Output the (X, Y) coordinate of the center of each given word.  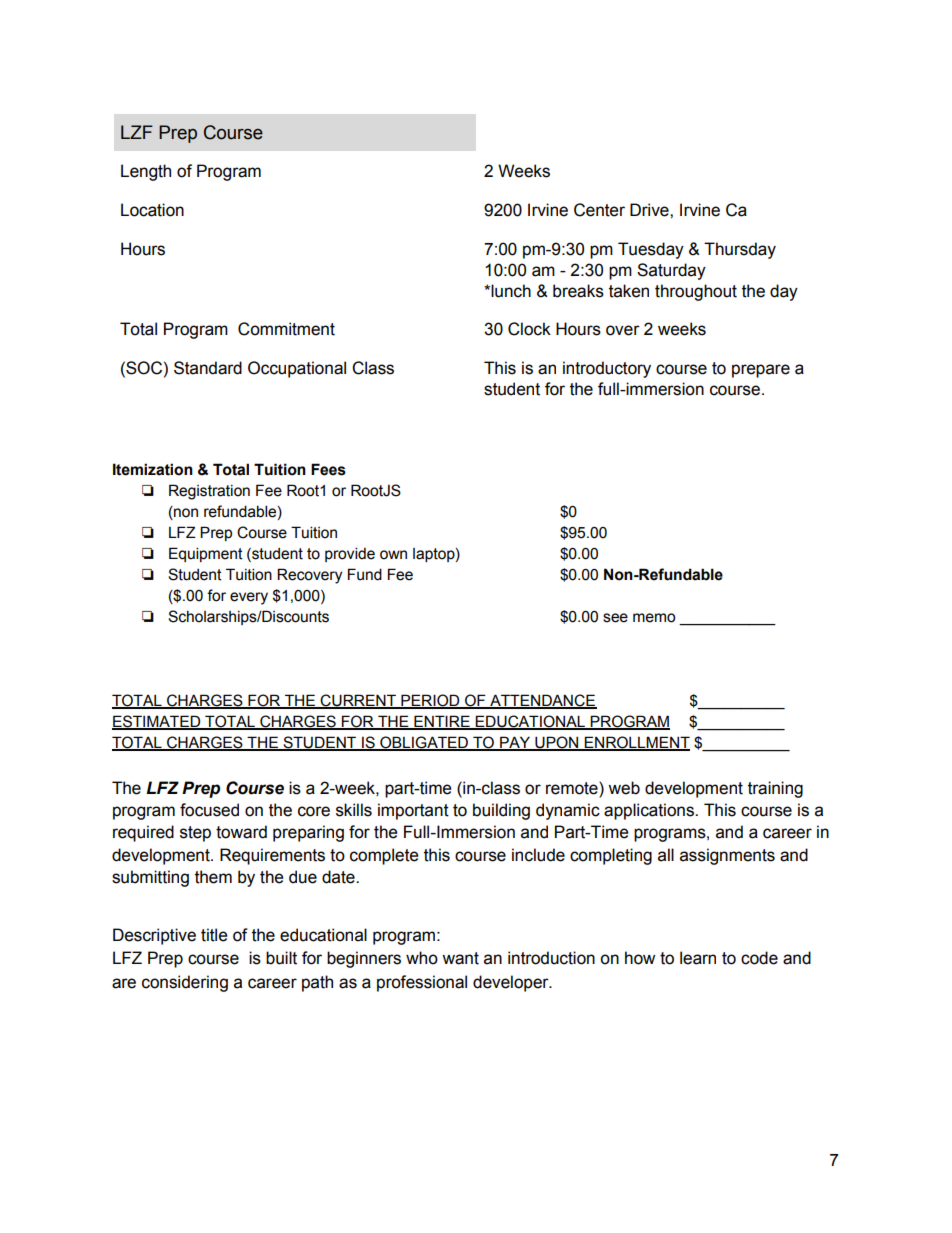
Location (152, 210)
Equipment (206, 554)
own (393, 555)
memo (654, 618)
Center (599, 210)
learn (698, 958)
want (460, 958)
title (214, 935)
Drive (650, 210)
